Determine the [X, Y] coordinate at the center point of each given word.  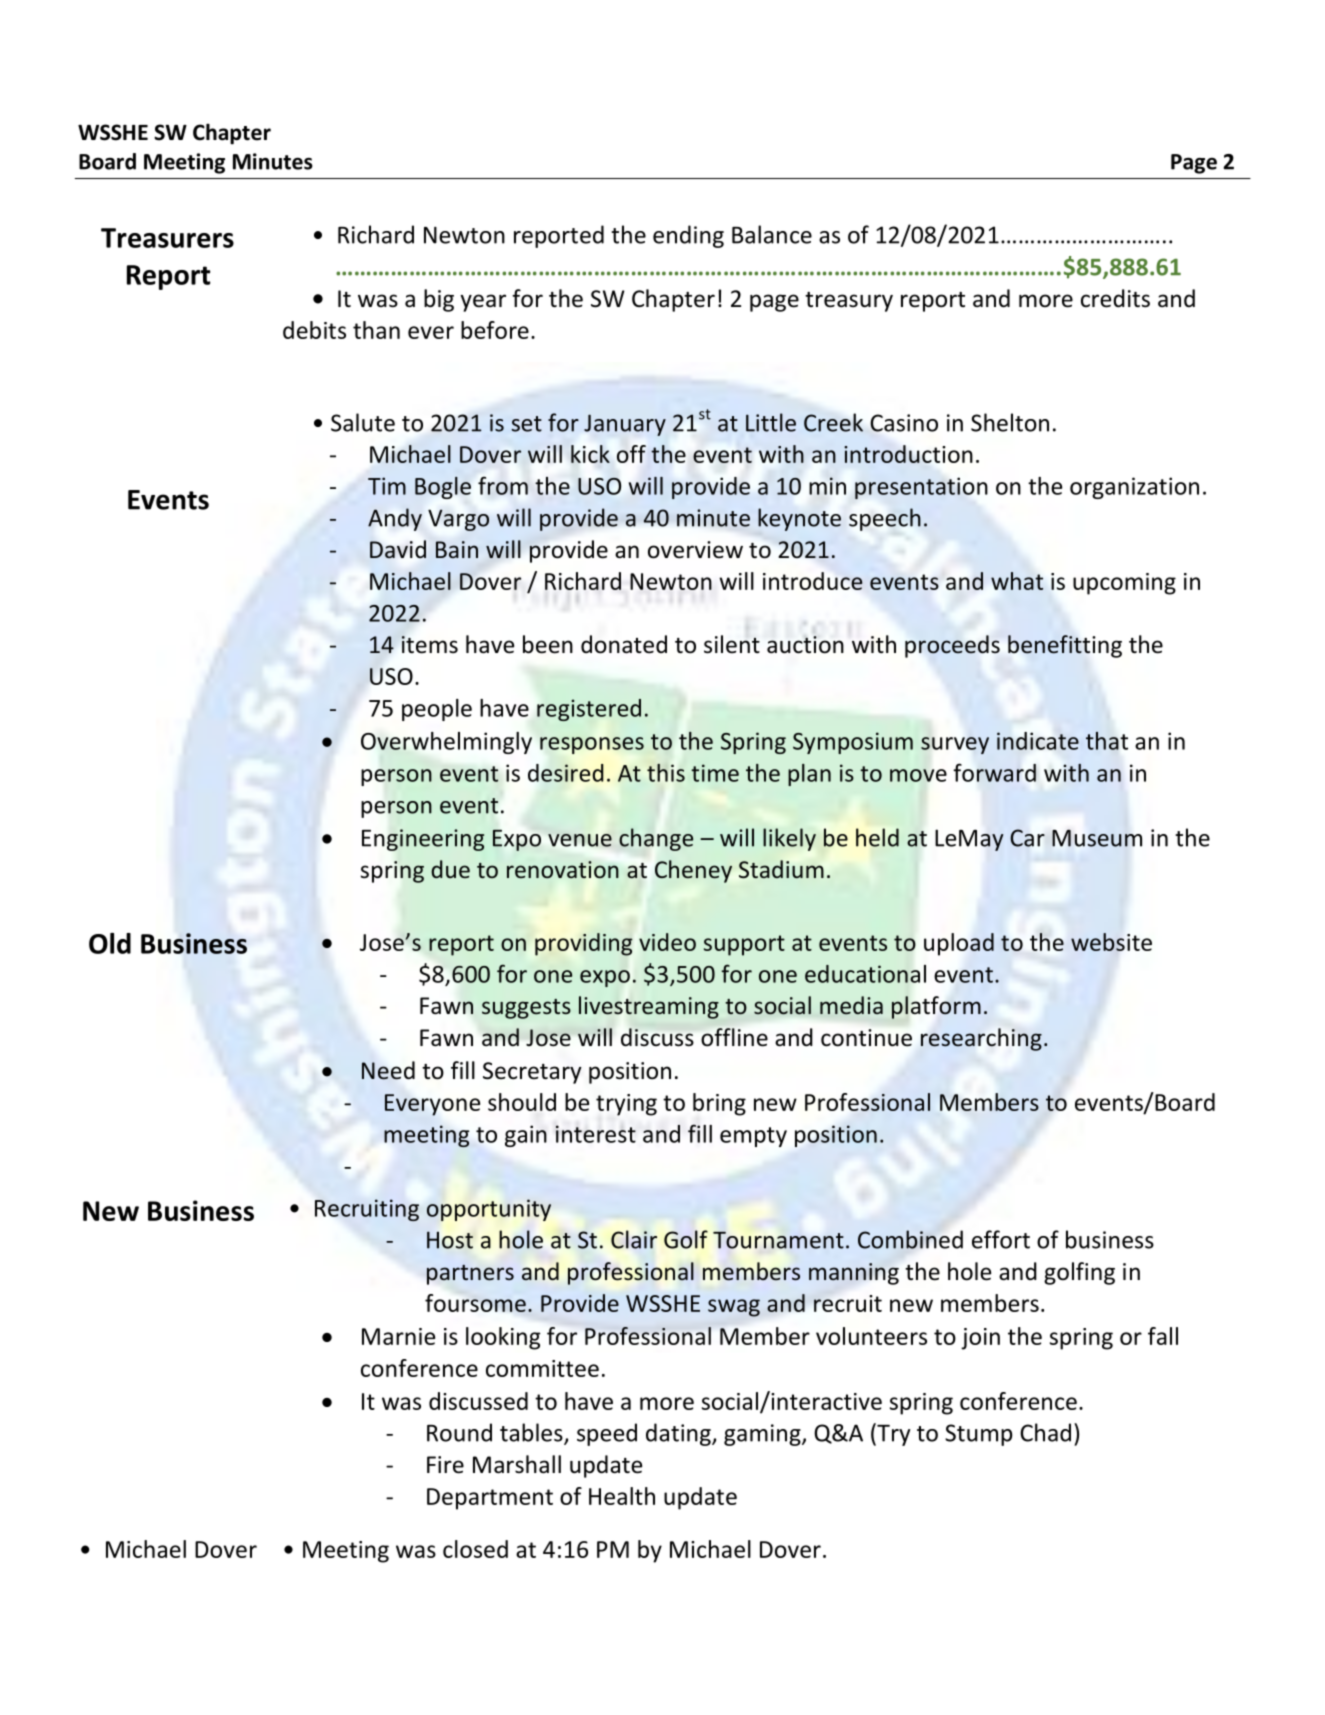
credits [1115, 298]
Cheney [693, 871]
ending [688, 236]
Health [622, 1496]
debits [314, 330]
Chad [1045, 1432]
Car [1027, 838]
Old [110, 943]
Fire [445, 1465]
